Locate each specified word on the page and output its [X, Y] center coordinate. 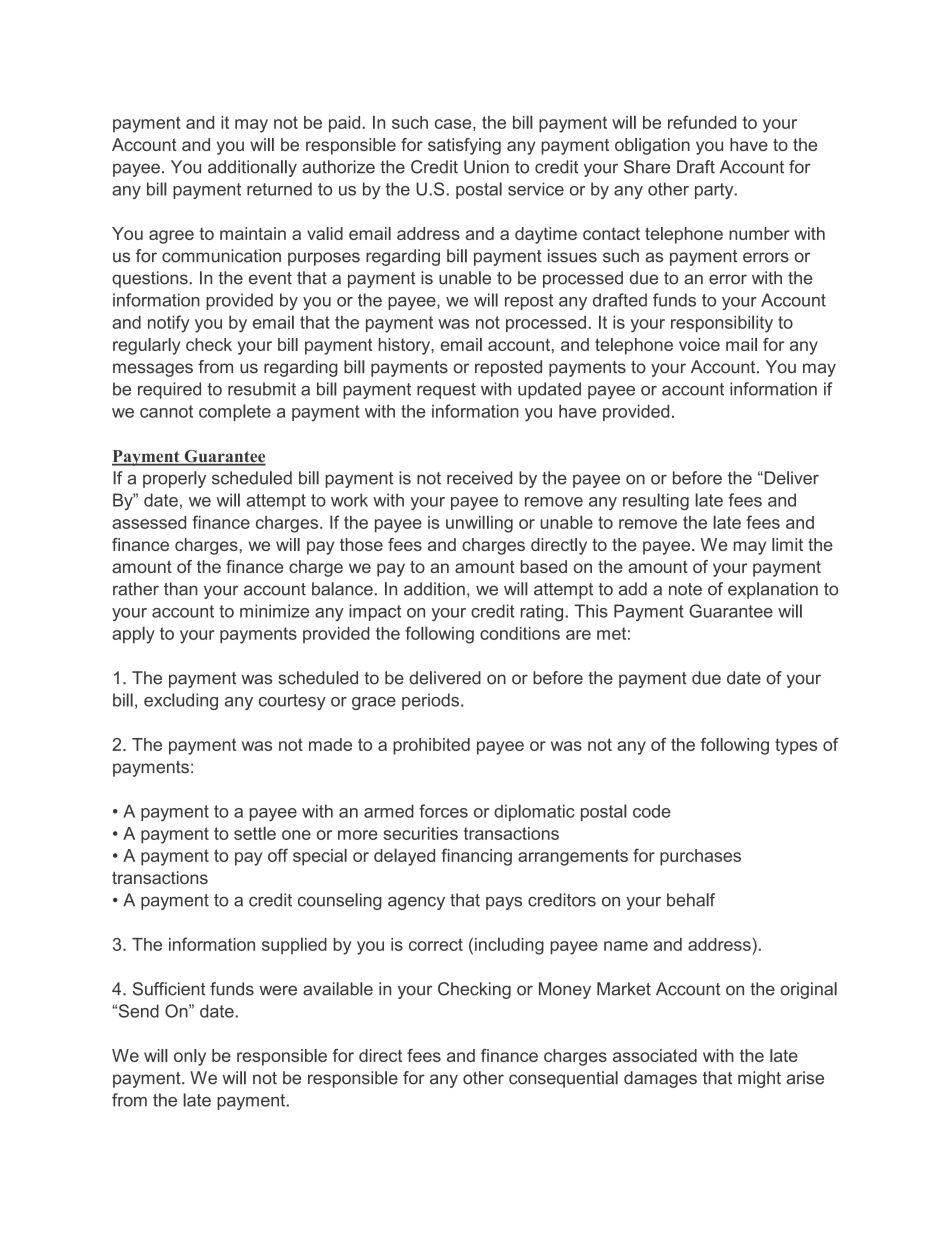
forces [443, 811]
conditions [520, 633]
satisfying [464, 146]
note [685, 589]
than [181, 589]
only [190, 1057]
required [169, 390]
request [446, 391]
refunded [702, 122]
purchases [700, 857]
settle [255, 833]
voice [699, 344]
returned [279, 189]
